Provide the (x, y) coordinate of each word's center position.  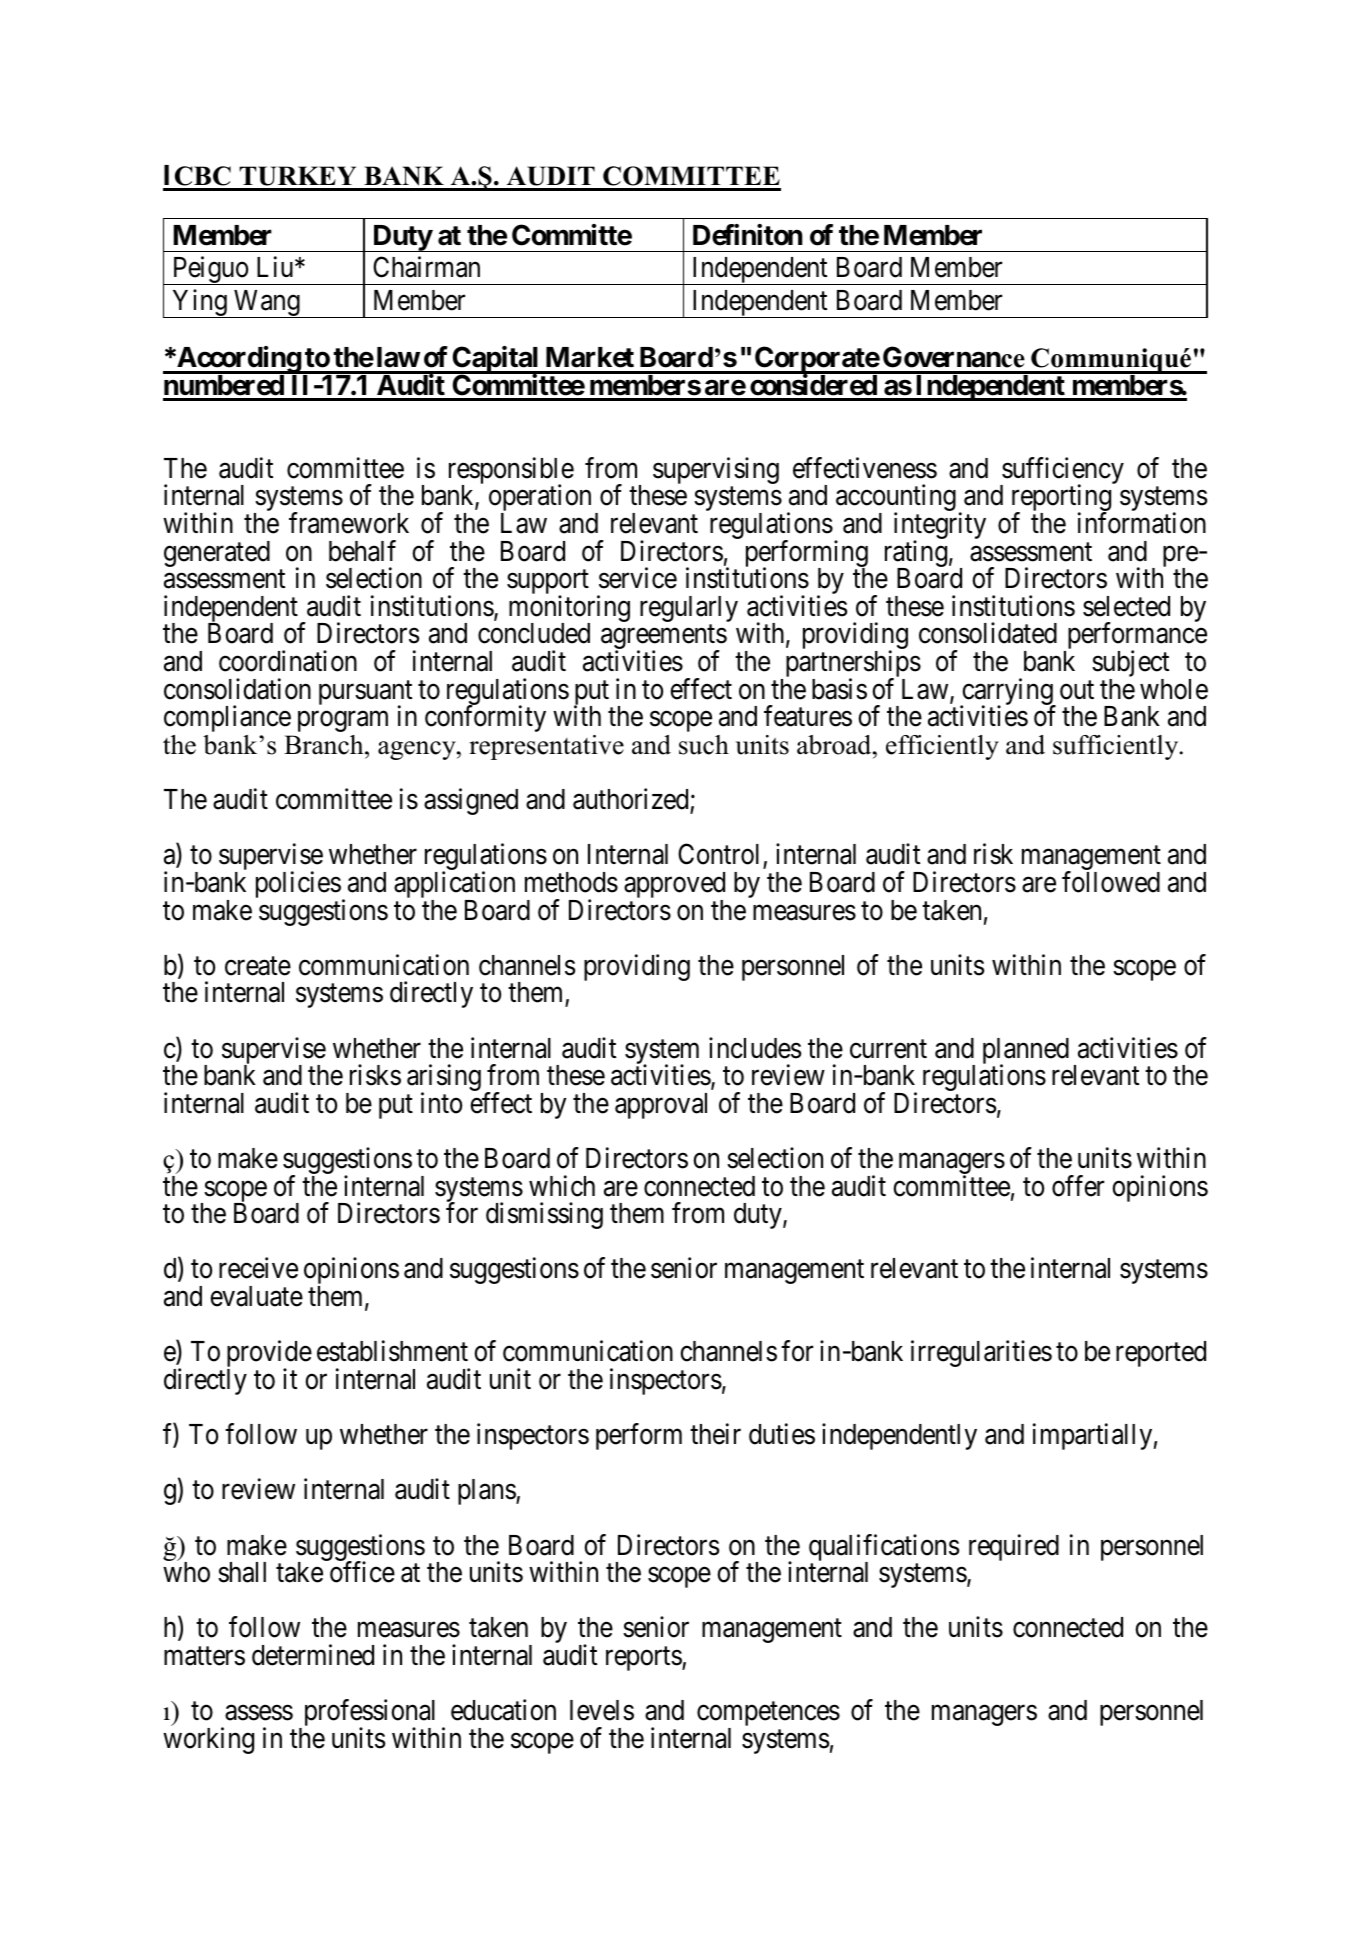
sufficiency (1062, 472)
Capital (496, 361)
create (258, 966)
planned (1026, 1052)
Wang (267, 304)
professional (368, 1714)
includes (755, 1048)
